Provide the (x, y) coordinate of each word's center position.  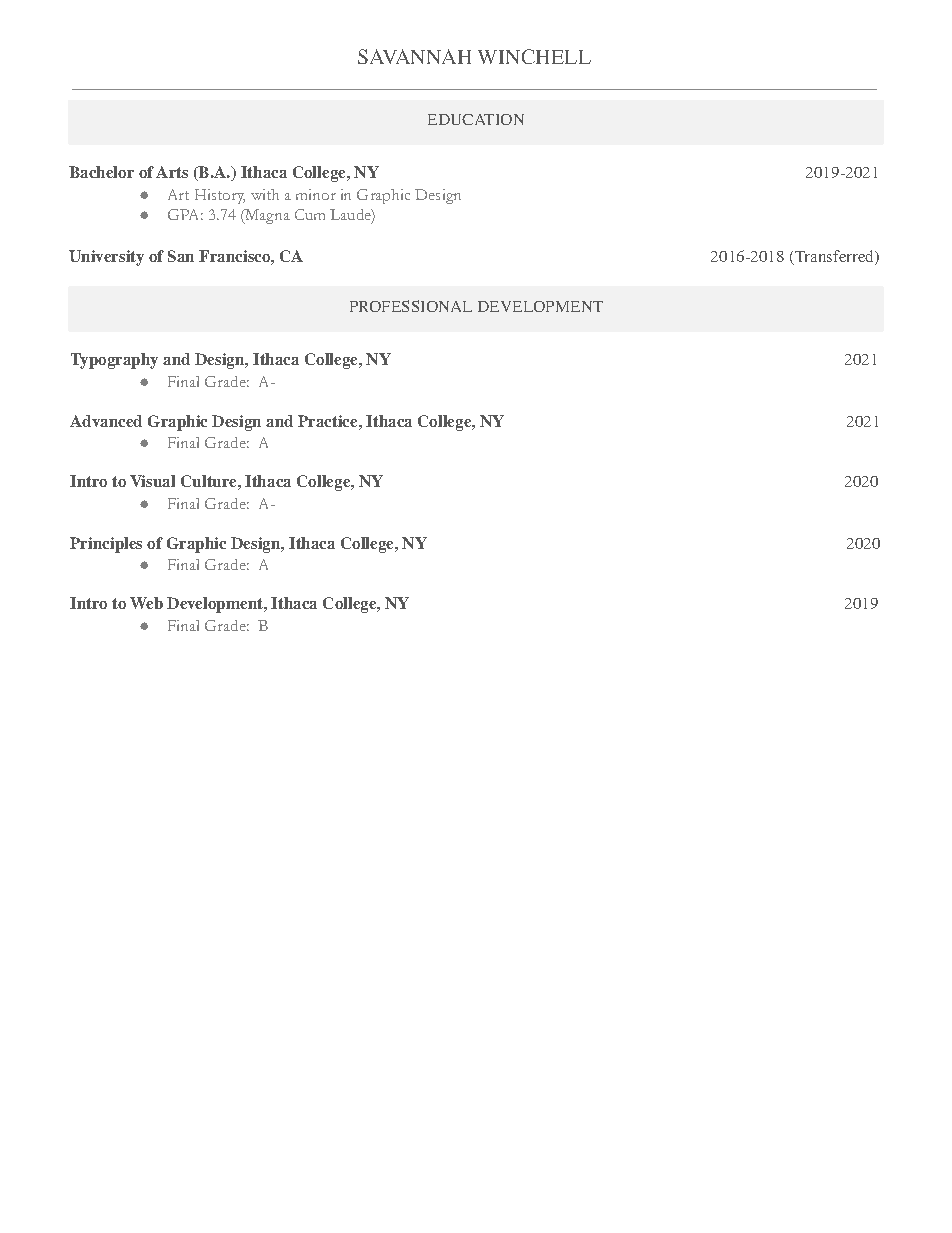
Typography (114, 361)
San (181, 256)
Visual (152, 481)
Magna (266, 216)
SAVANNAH (414, 56)
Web (146, 603)
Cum (310, 214)
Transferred (834, 257)
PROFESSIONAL (411, 306)
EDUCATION (476, 119)
